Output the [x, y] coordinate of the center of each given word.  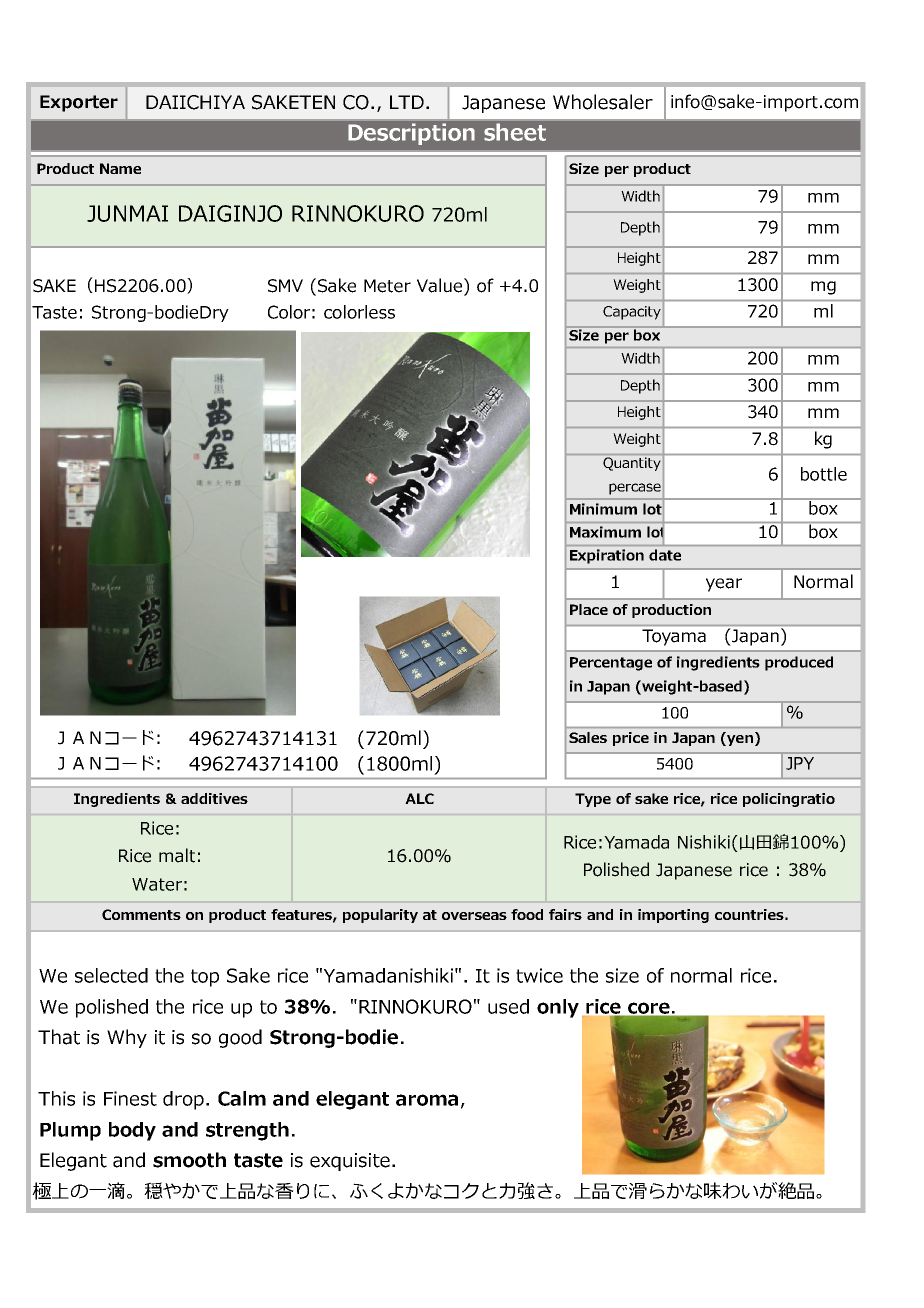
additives [214, 798]
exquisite [350, 1162]
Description [411, 134]
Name [120, 168]
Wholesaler [603, 102]
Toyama [674, 637]
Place [589, 609]
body [132, 1131]
